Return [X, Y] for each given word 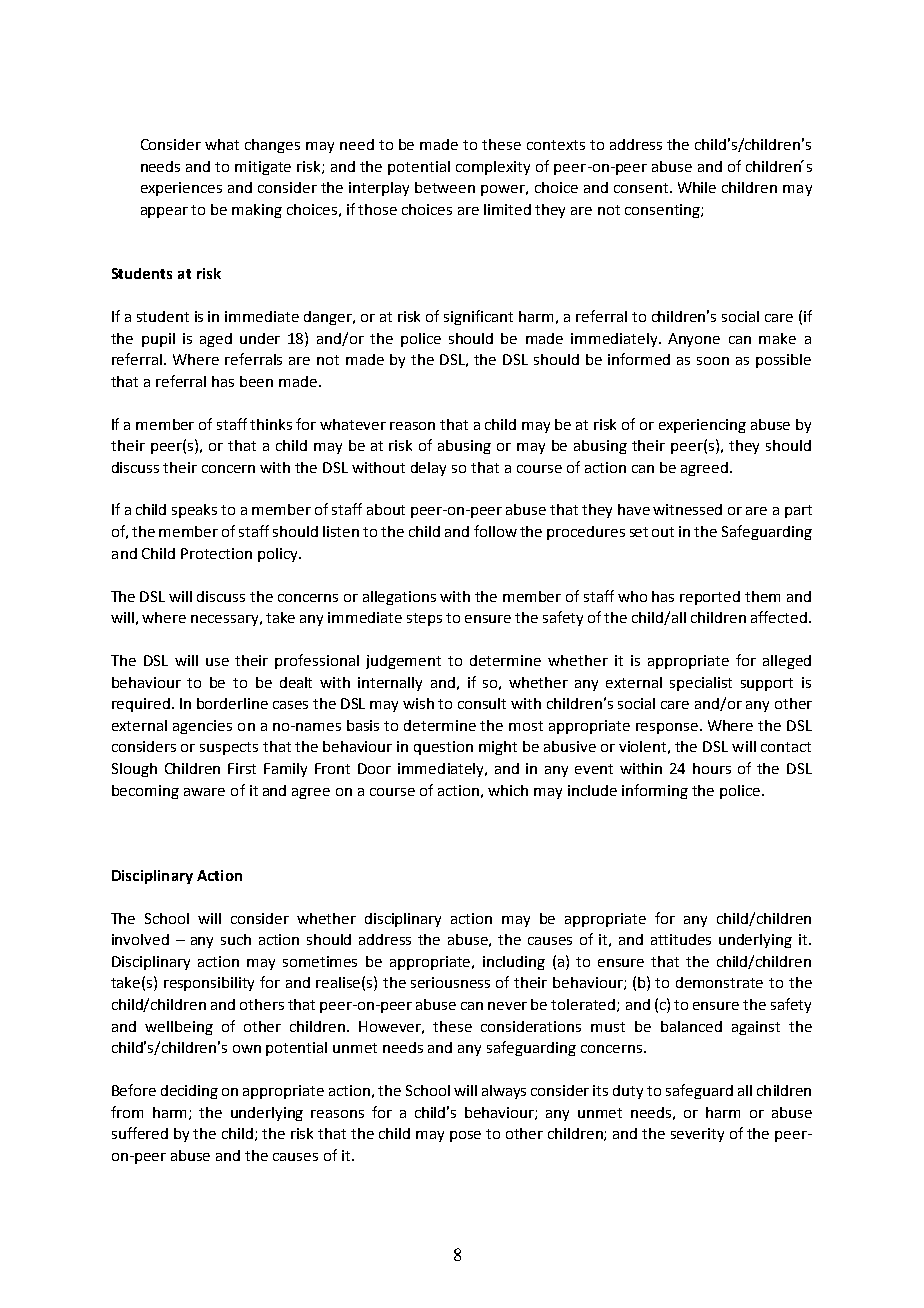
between [445, 187]
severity [697, 1135]
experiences [181, 189]
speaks [194, 511]
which [508, 790]
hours [712, 768]
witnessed [687, 509]
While [697, 187]
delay [428, 469]
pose [465, 1136]
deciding [189, 1092]
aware [204, 792]
